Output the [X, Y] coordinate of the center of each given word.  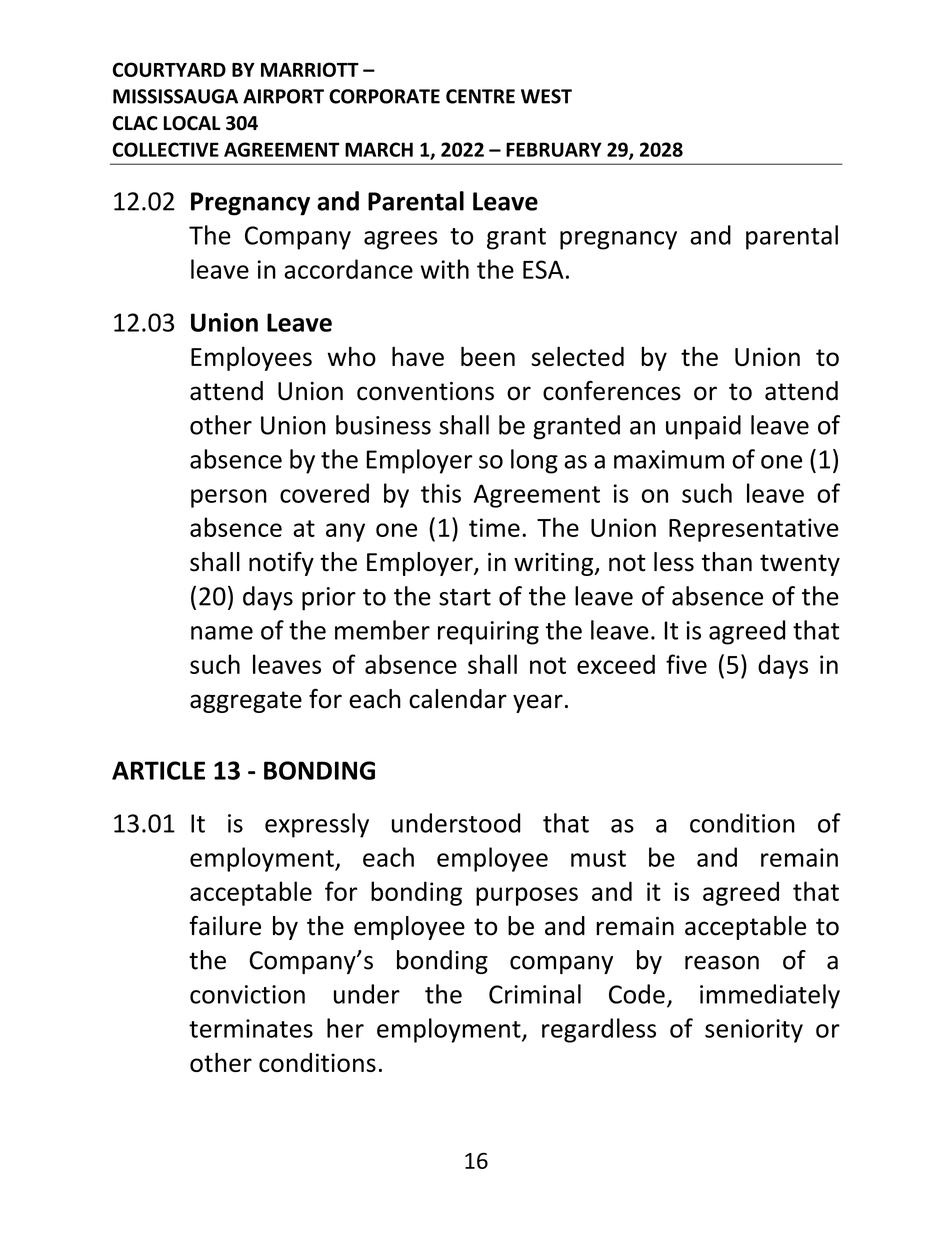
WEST [546, 96]
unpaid [703, 427]
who [351, 356]
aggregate [246, 702]
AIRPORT [283, 96]
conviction [247, 994]
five [686, 664]
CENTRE [480, 96]
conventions [425, 391]
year [538, 703]
